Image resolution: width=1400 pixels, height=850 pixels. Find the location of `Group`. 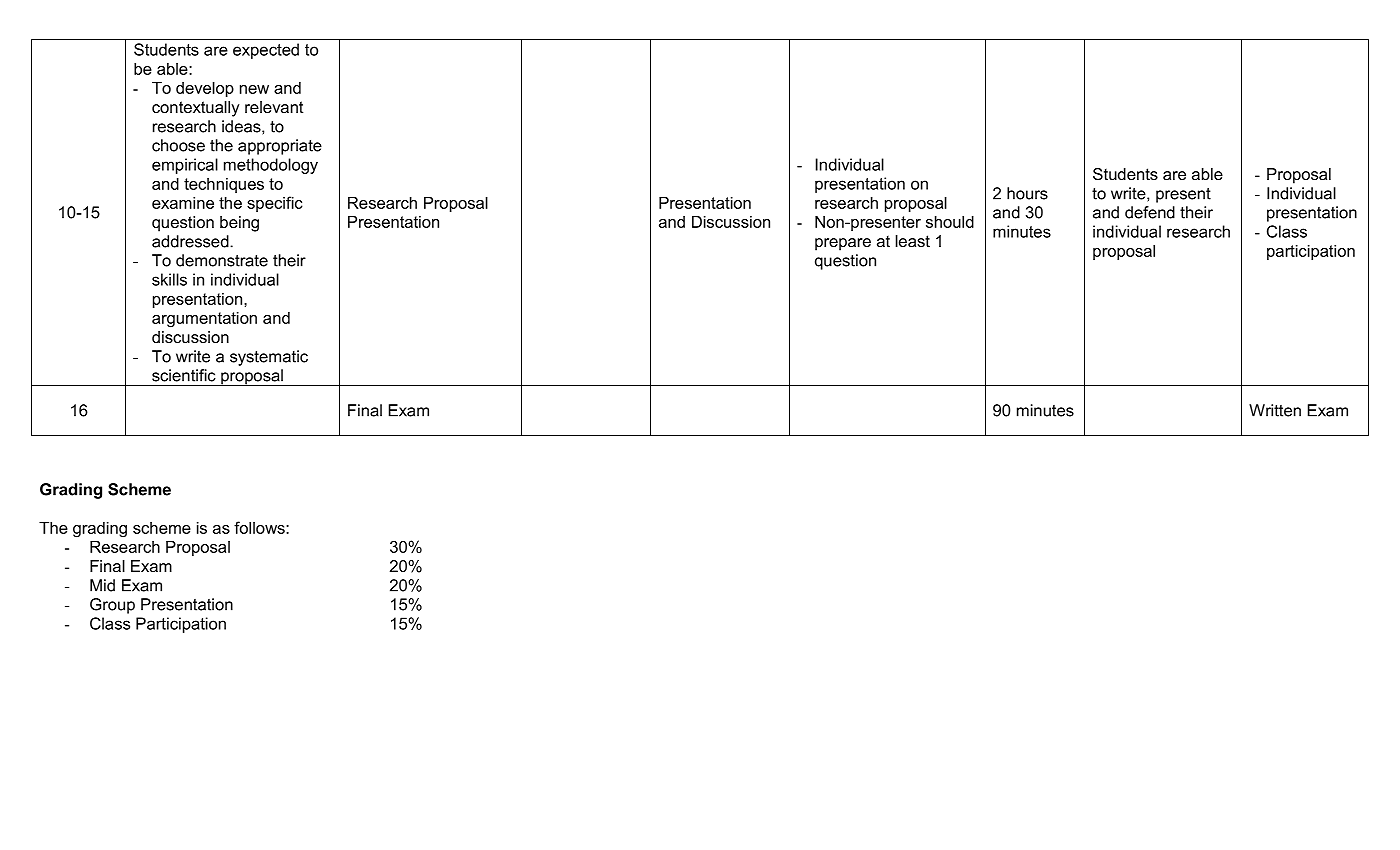

Group is located at coordinates (112, 606).
